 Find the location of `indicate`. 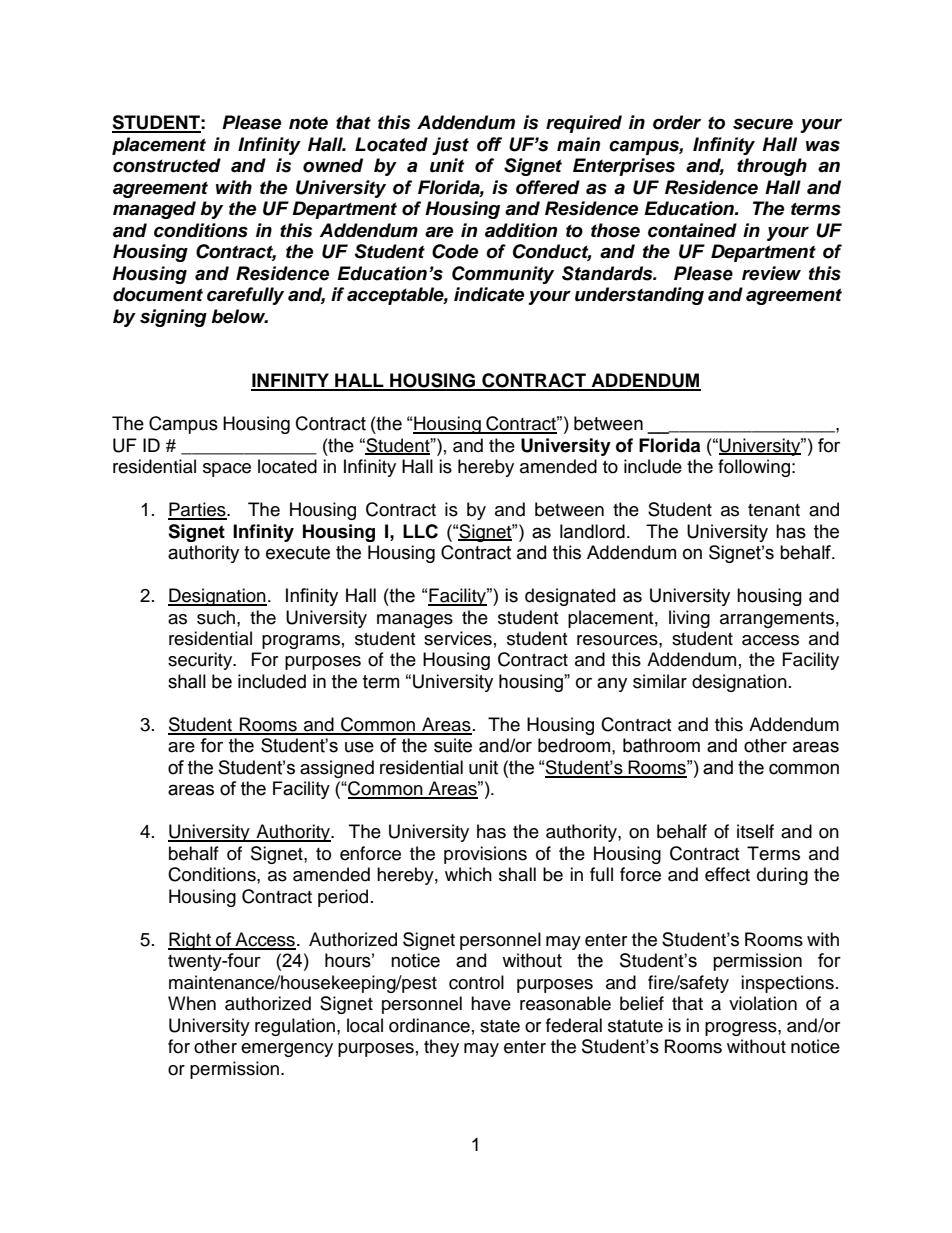

indicate is located at coordinates (489, 294).
